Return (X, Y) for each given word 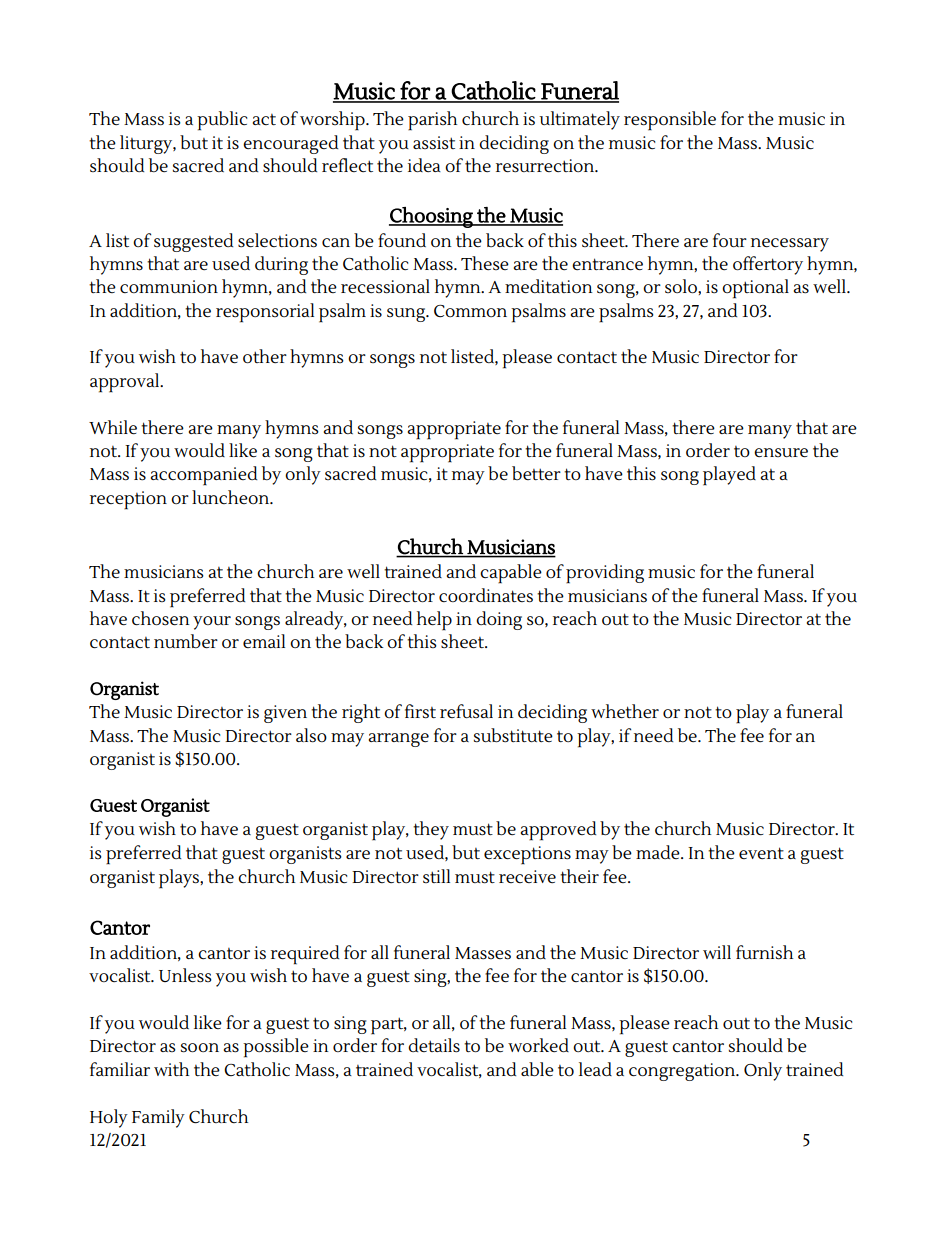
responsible (670, 121)
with (171, 1069)
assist (434, 143)
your (212, 623)
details (434, 1045)
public (222, 121)
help (434, 621)
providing (605, 574)
